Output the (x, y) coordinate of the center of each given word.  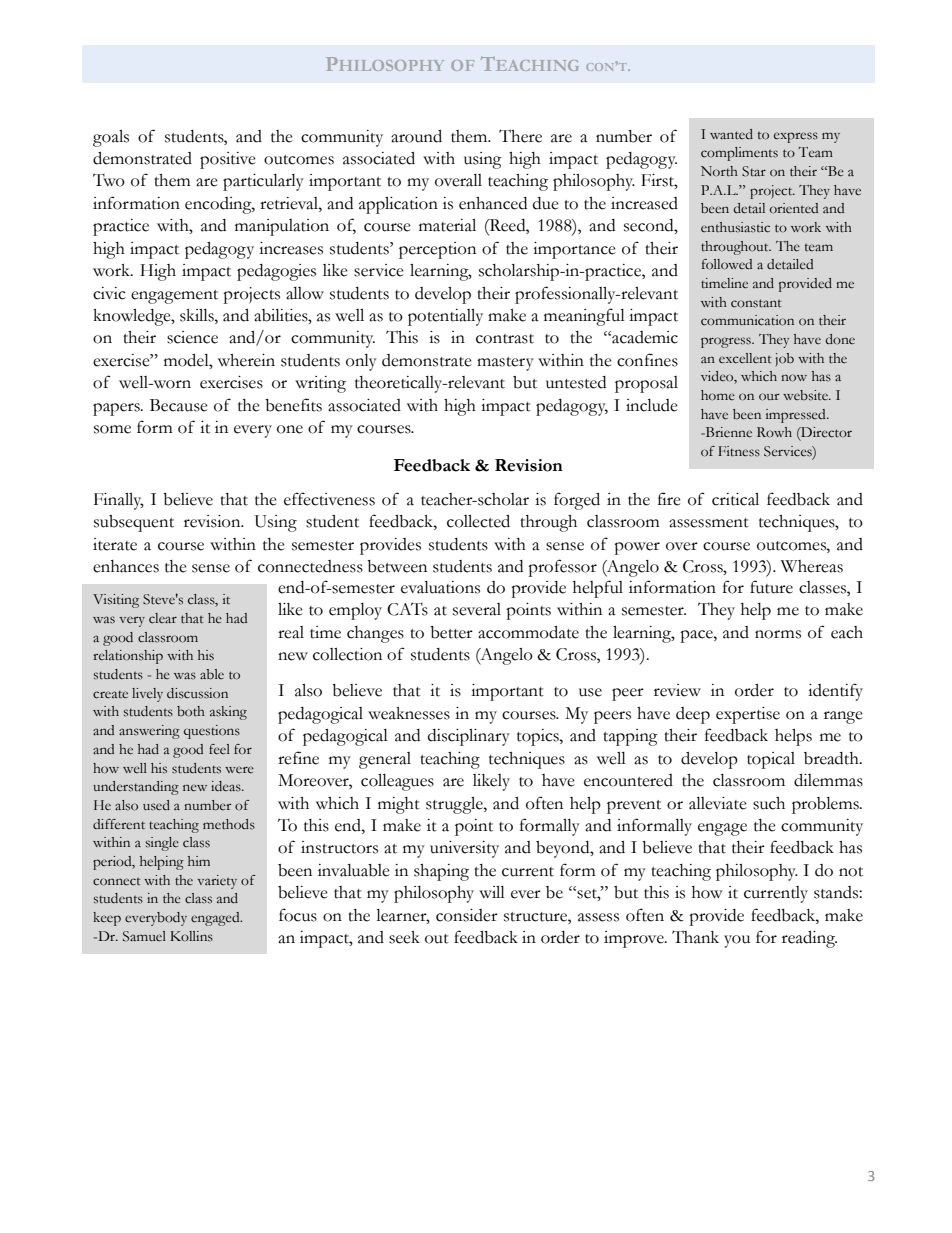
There (520, 136)
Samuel (144, 936)
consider (467, 915)
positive (228, 160)
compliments (739, 154)
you (737, 941)
